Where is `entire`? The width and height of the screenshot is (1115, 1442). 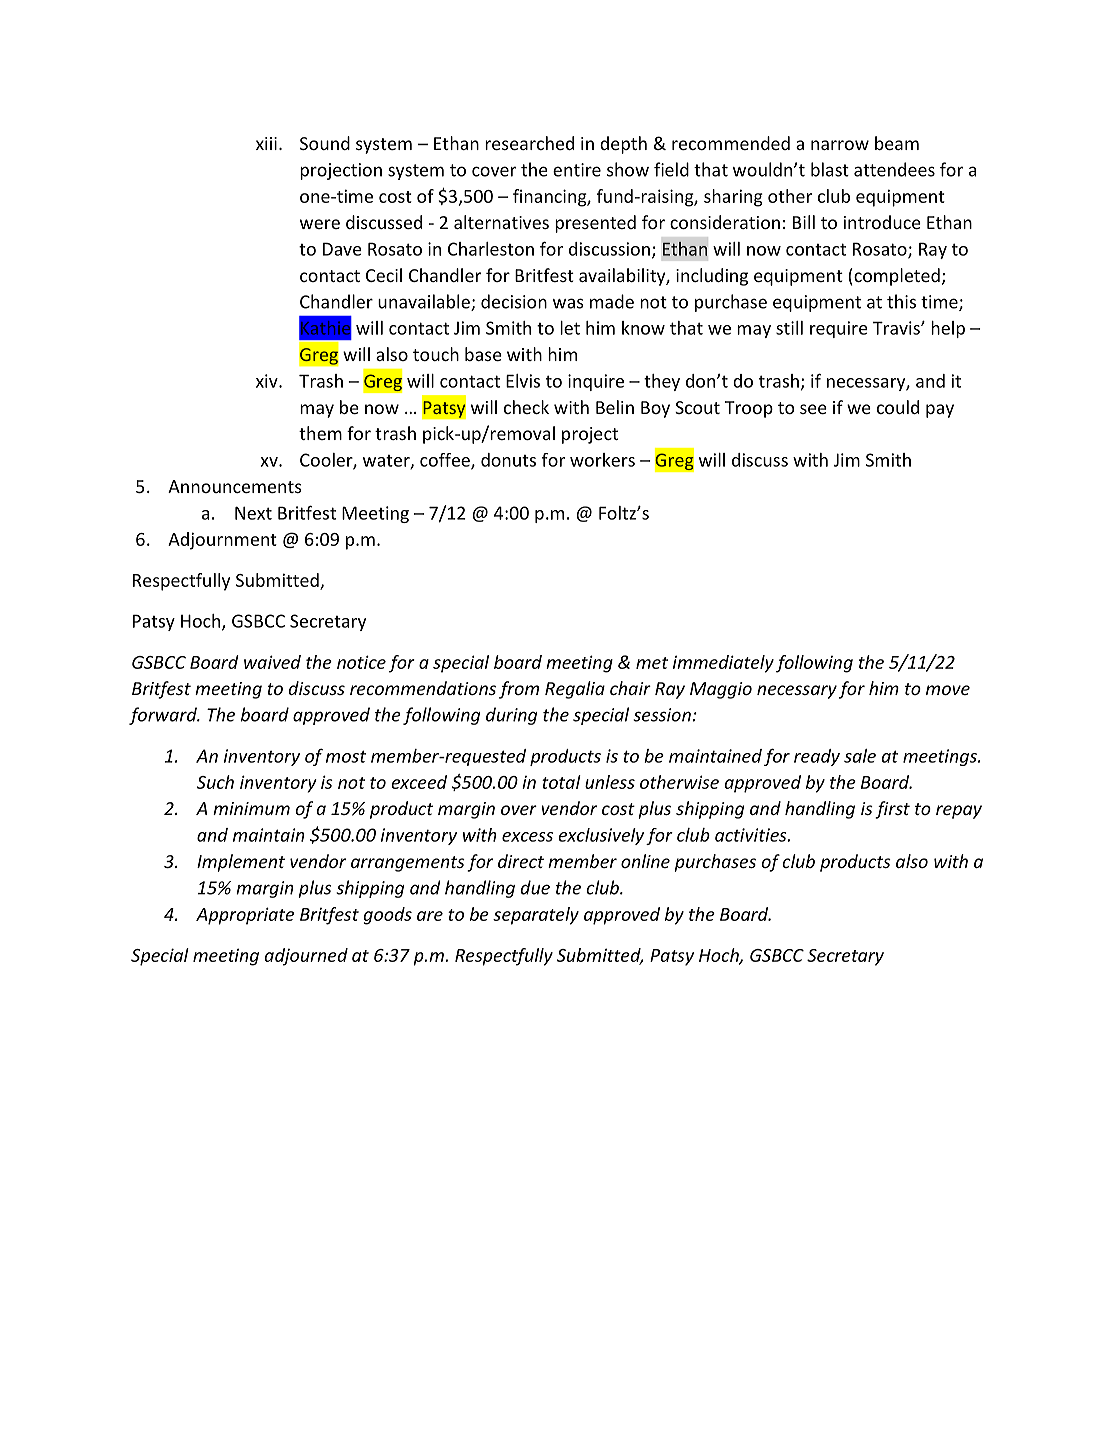 entire is located at coordinates (577, 170).
